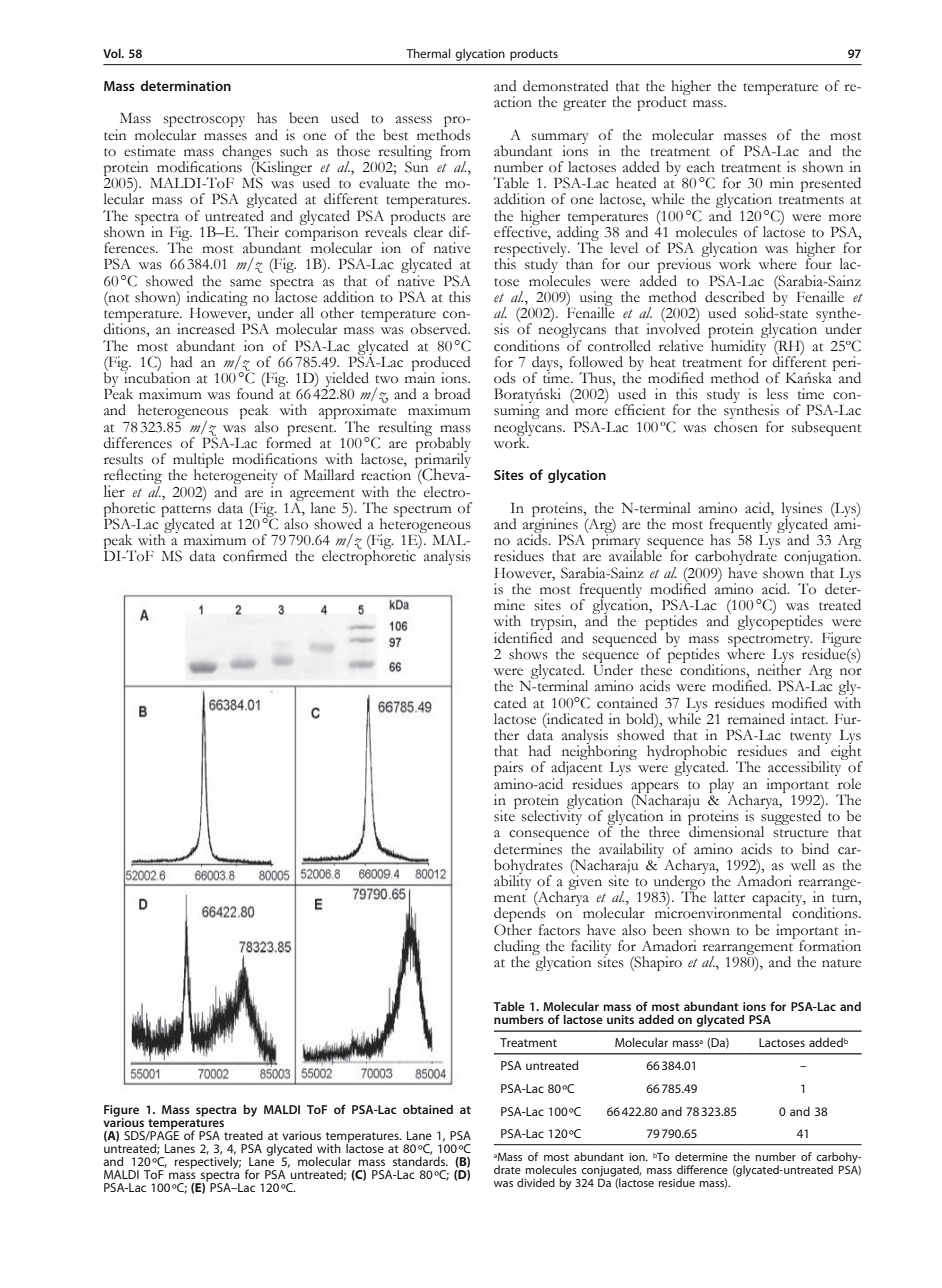 The height and width of the page is (1288, 942). I want to click on each, so click(701, 167).
